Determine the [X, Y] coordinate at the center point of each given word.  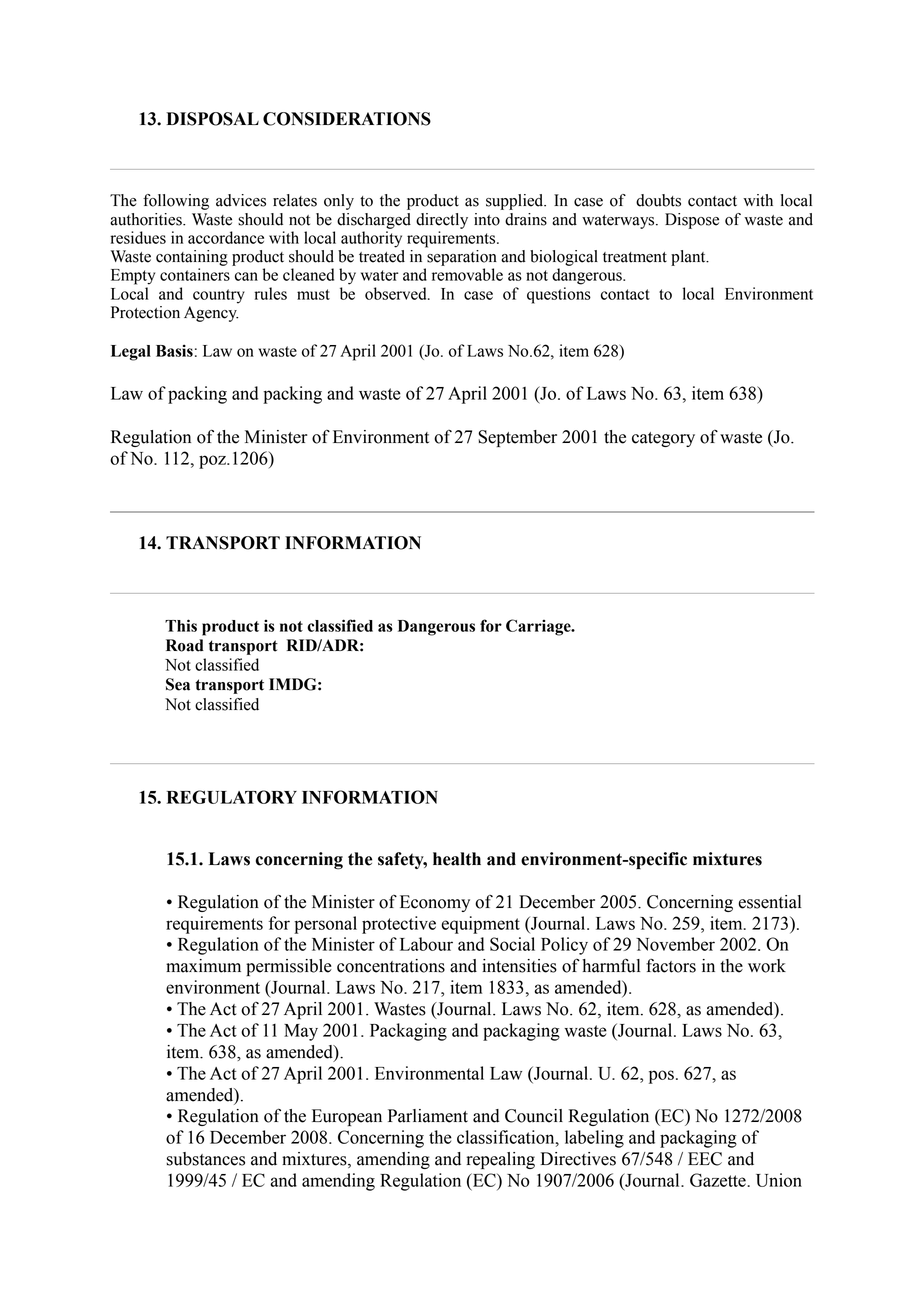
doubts [658, 200]
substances [205, 1159]
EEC [705, 1159]
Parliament [428, 1116]
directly [442, 221]
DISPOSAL [212, 119]
